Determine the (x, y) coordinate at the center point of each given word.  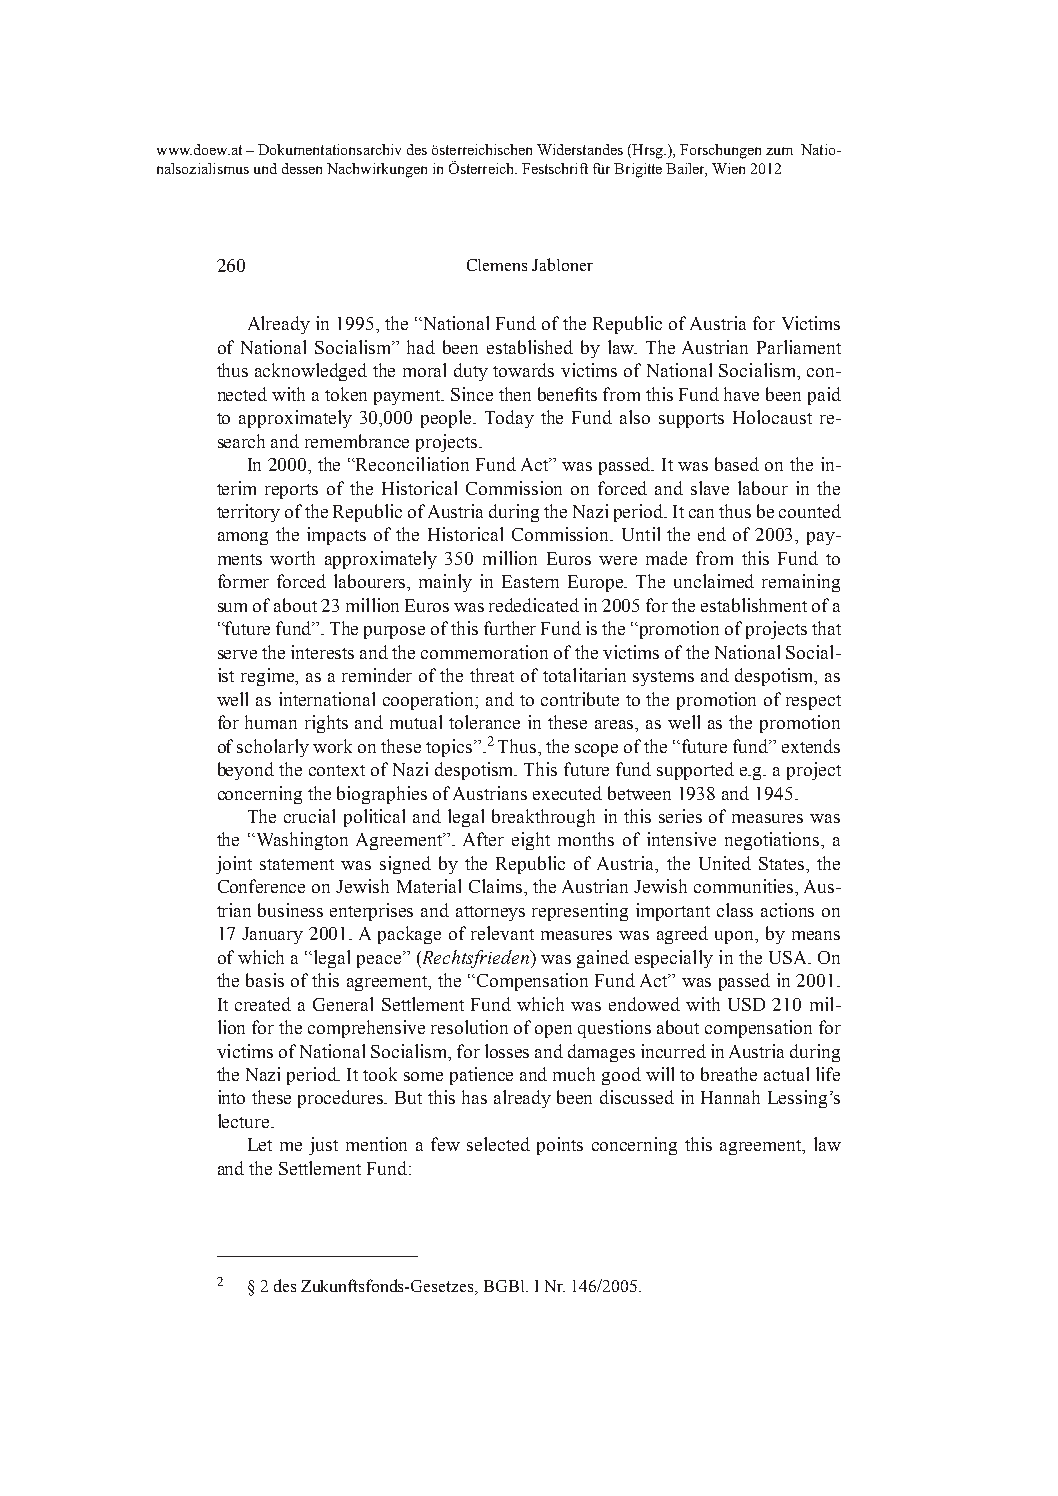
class (735, 910)
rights (326, 724)
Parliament (799, 347)
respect (813, 702)
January (272, 935)
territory (248, 513)
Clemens (497, 265)
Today (509, 419)
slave (710, 488)
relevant (502, 933)
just (323, 1146)
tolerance (484, 722)
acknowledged (311, 372)
